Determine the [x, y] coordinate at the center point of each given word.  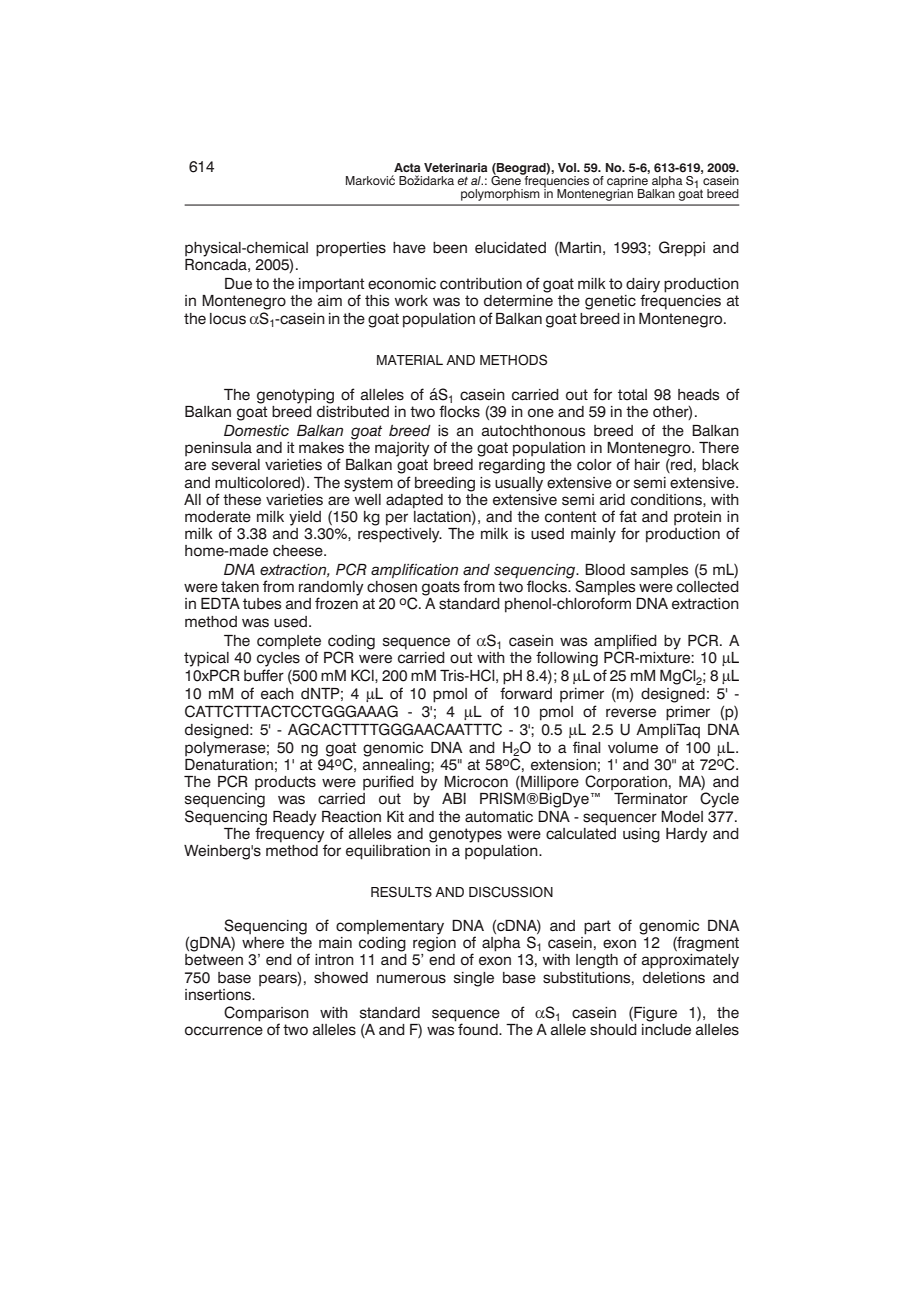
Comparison [266, 1014]
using [641, 835]
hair [647, 464]
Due [238, 284]
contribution [481, 284]
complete [289, 642]
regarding [512, 466]
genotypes [465, 835]
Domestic [256, 431]
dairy [643, 286]
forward [526, 693]
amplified [625, 642]
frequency [291, 835]
